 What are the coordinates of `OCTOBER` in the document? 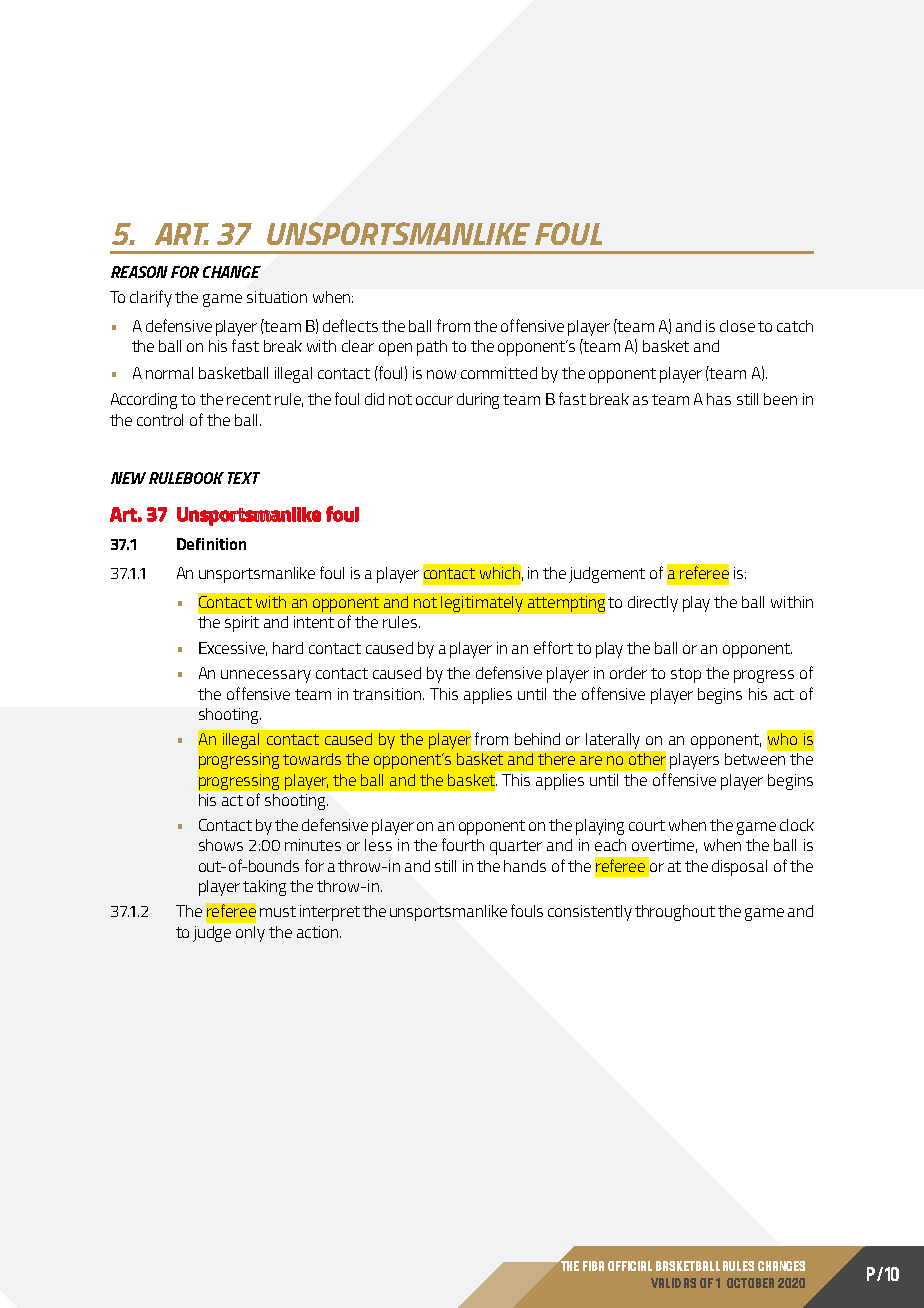 It's located at (750, 1283).
